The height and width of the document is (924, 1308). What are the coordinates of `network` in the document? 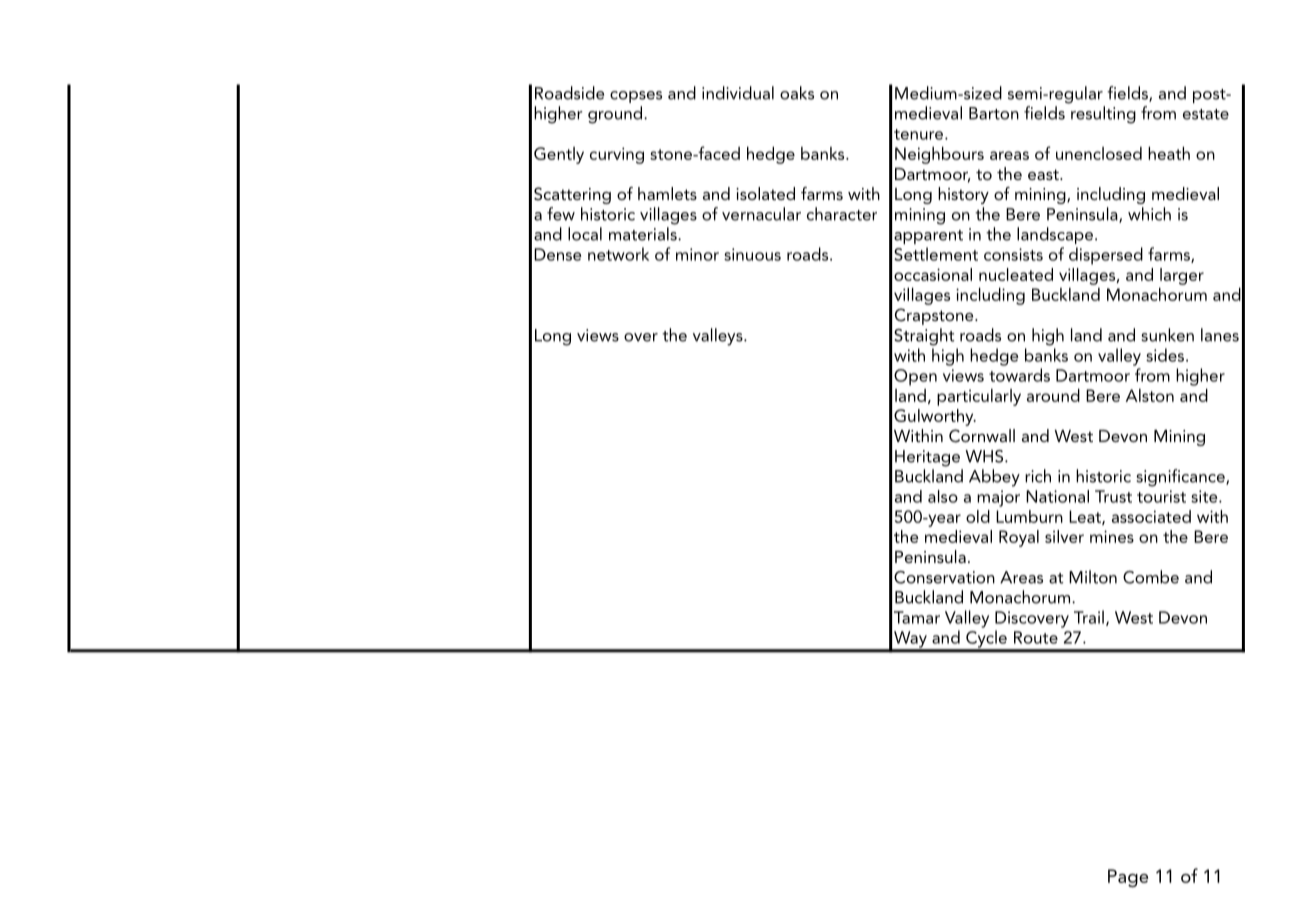 It's located at (618, 254).
